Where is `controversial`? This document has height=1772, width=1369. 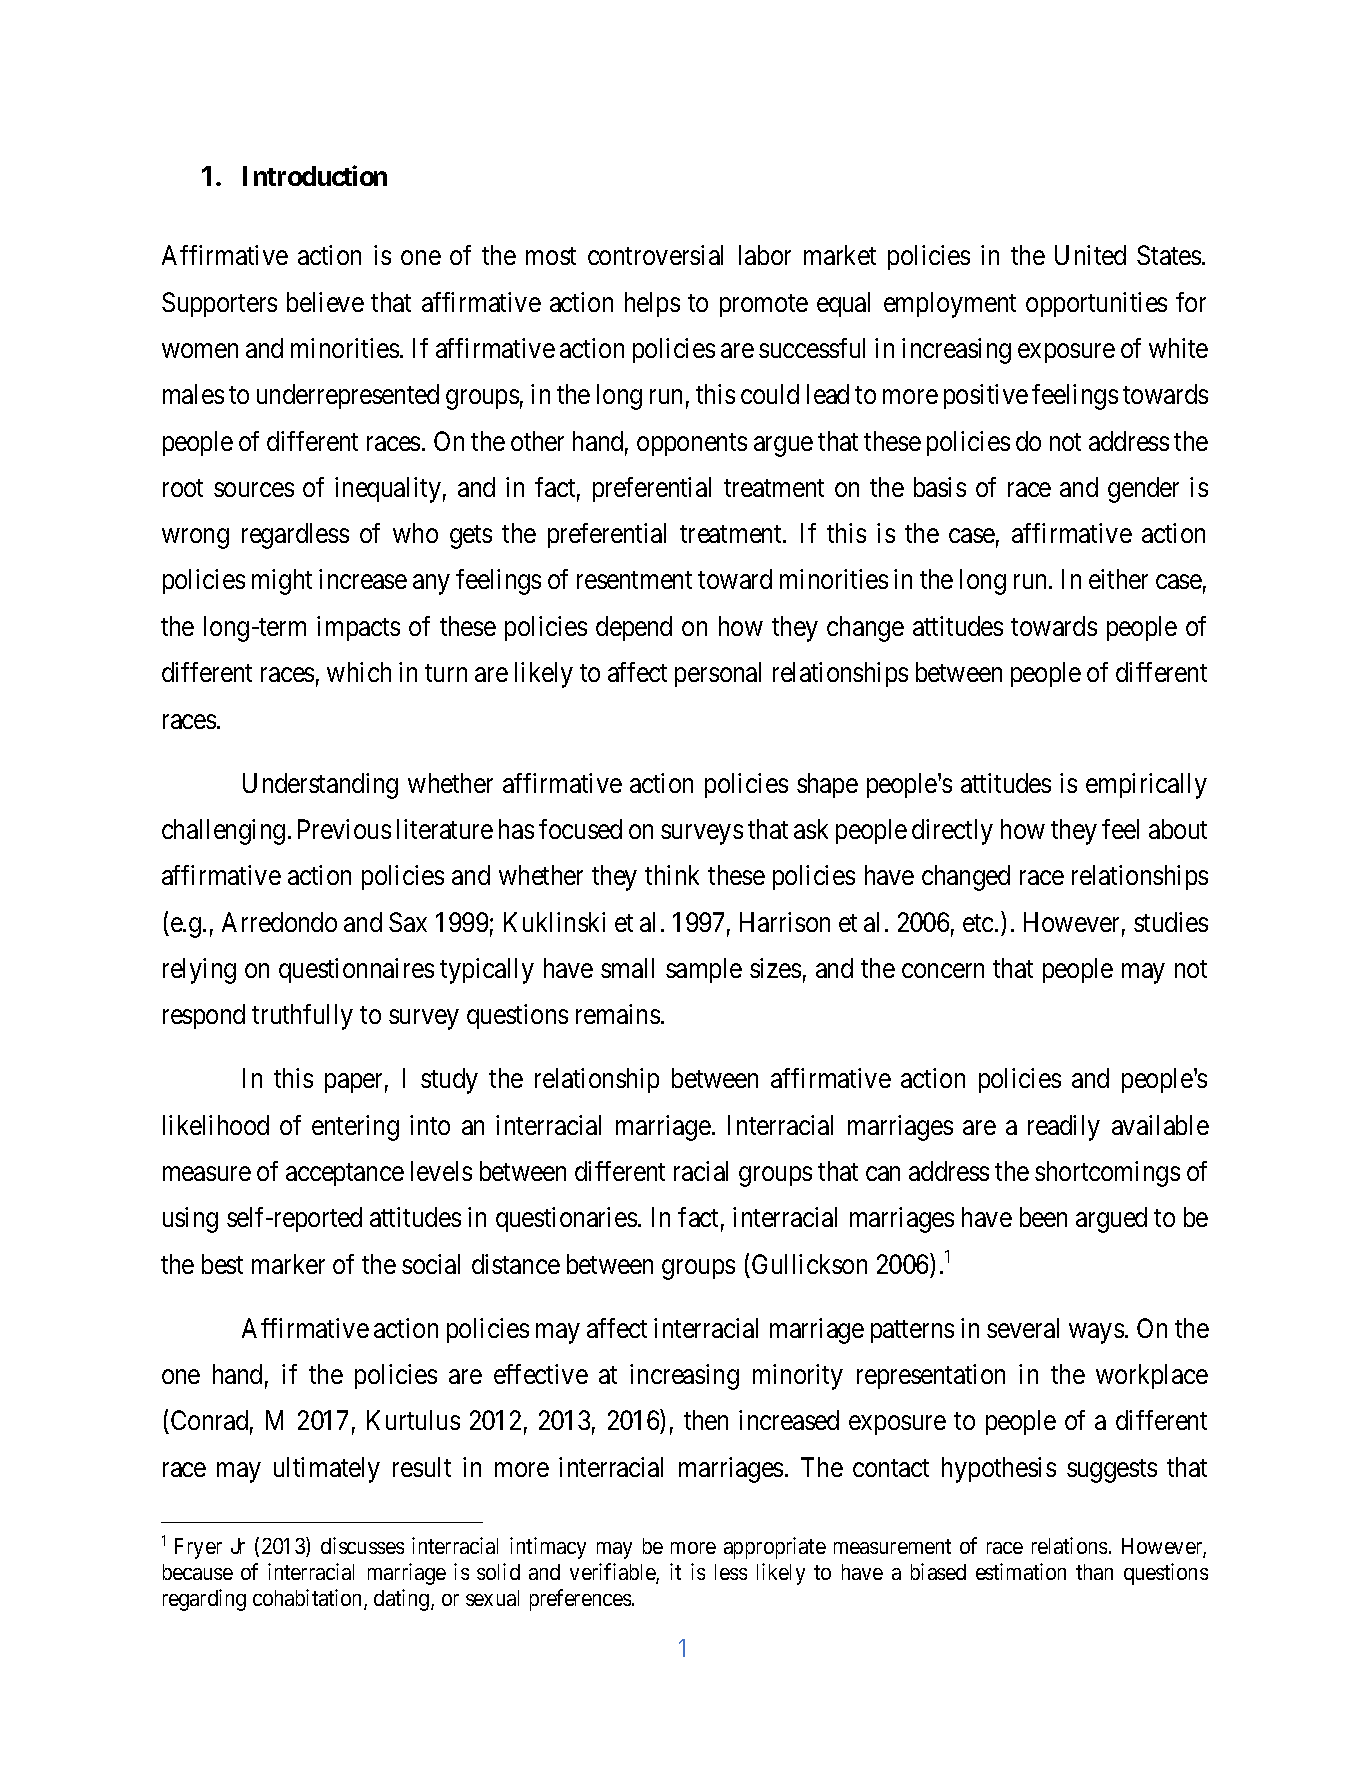 controversial is located at coordinates (655, 255).
